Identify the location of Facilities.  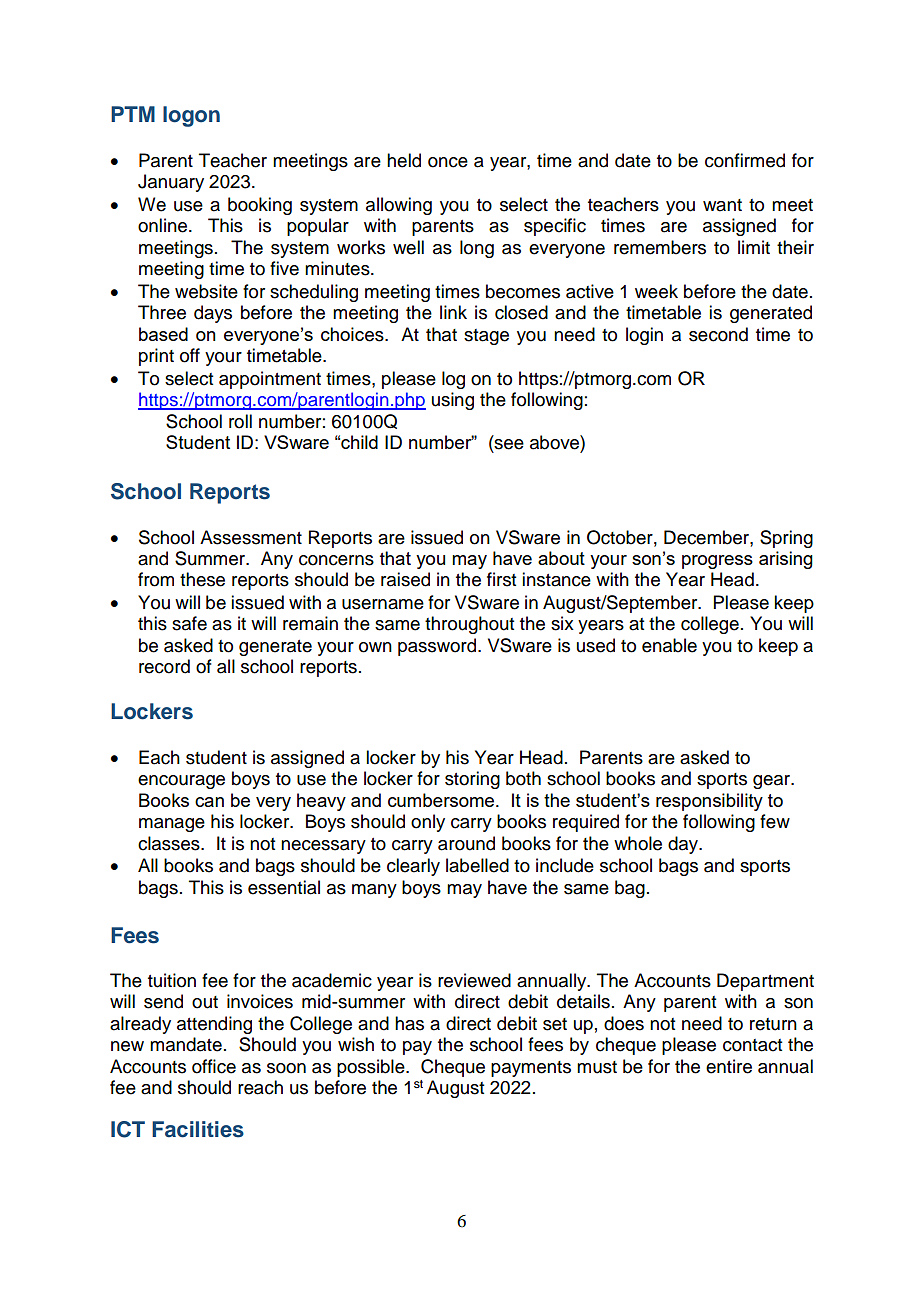
(198, 1129).
